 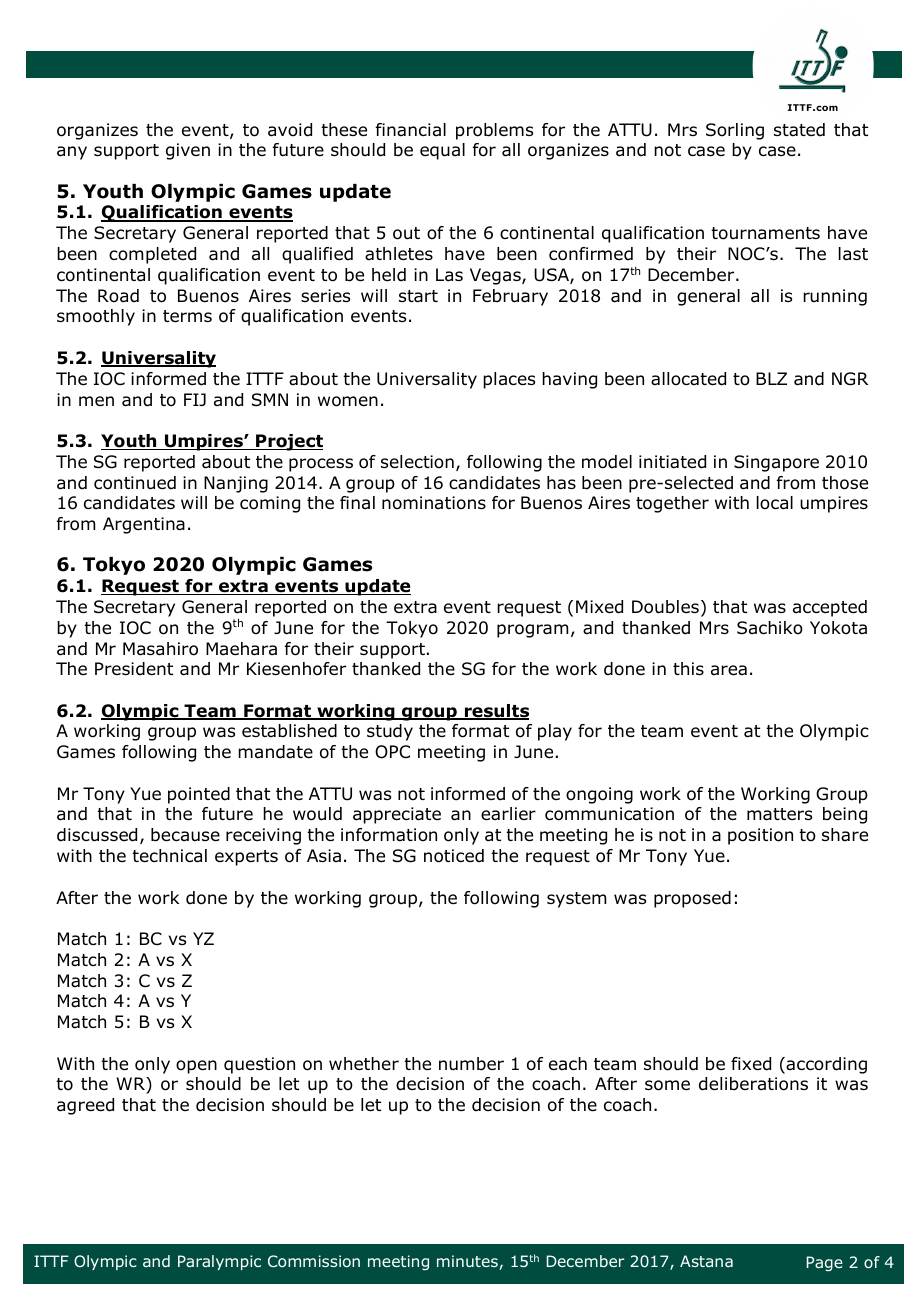 I want to click on selection, so click(x=417, y=462).
